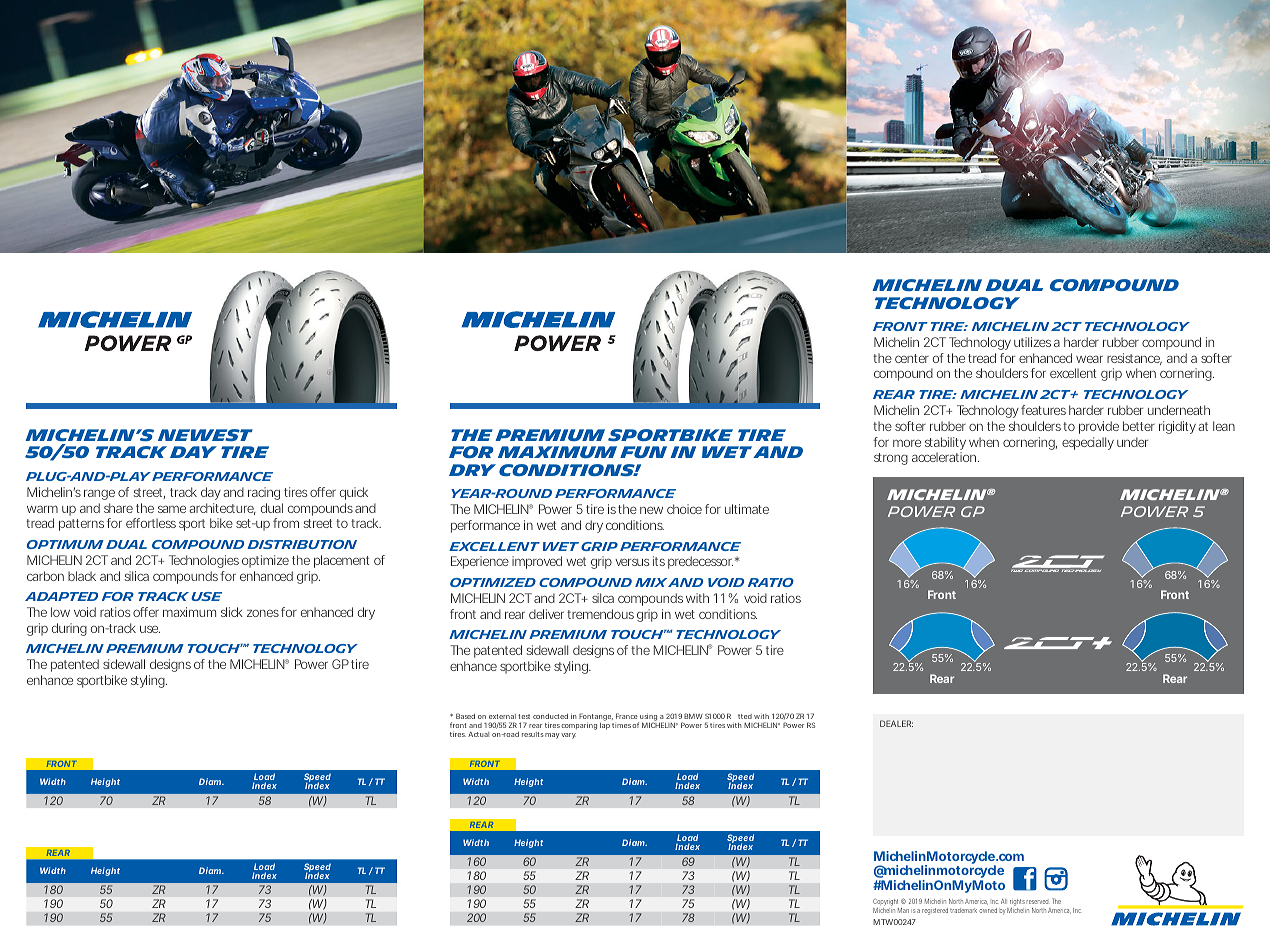 This screenshot has height=952, width=1270. I want to click on registered, so click(935, 911).
